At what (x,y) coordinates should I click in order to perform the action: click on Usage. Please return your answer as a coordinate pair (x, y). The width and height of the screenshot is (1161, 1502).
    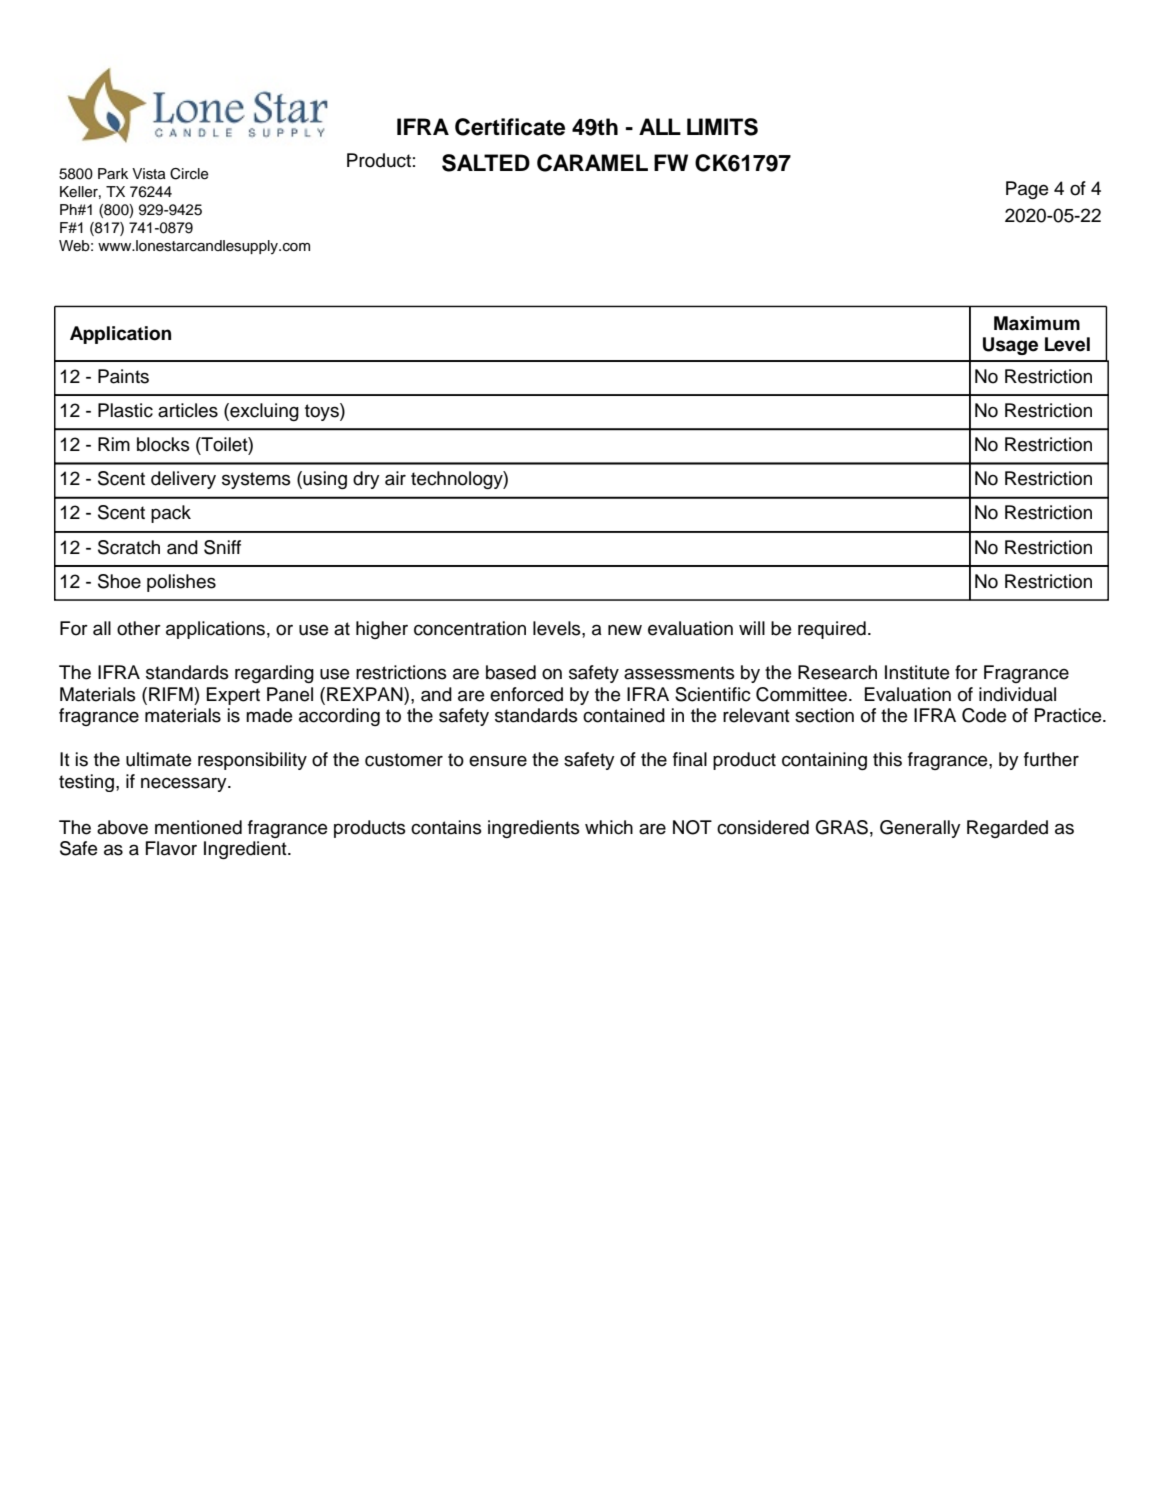
    Looking at the image, I should click on (1010, 346).
